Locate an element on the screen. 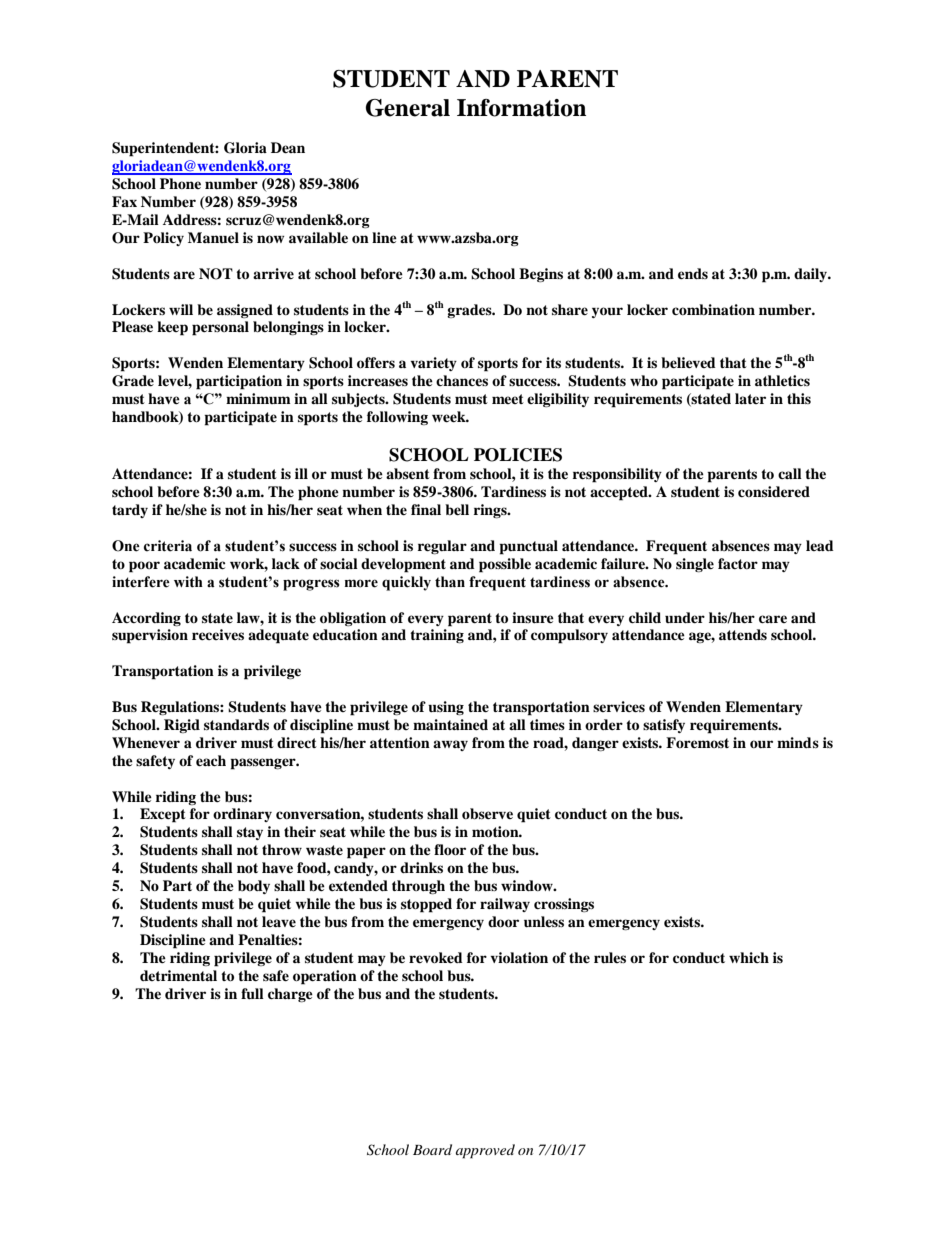  daily is located at coordinates (811, 275).
